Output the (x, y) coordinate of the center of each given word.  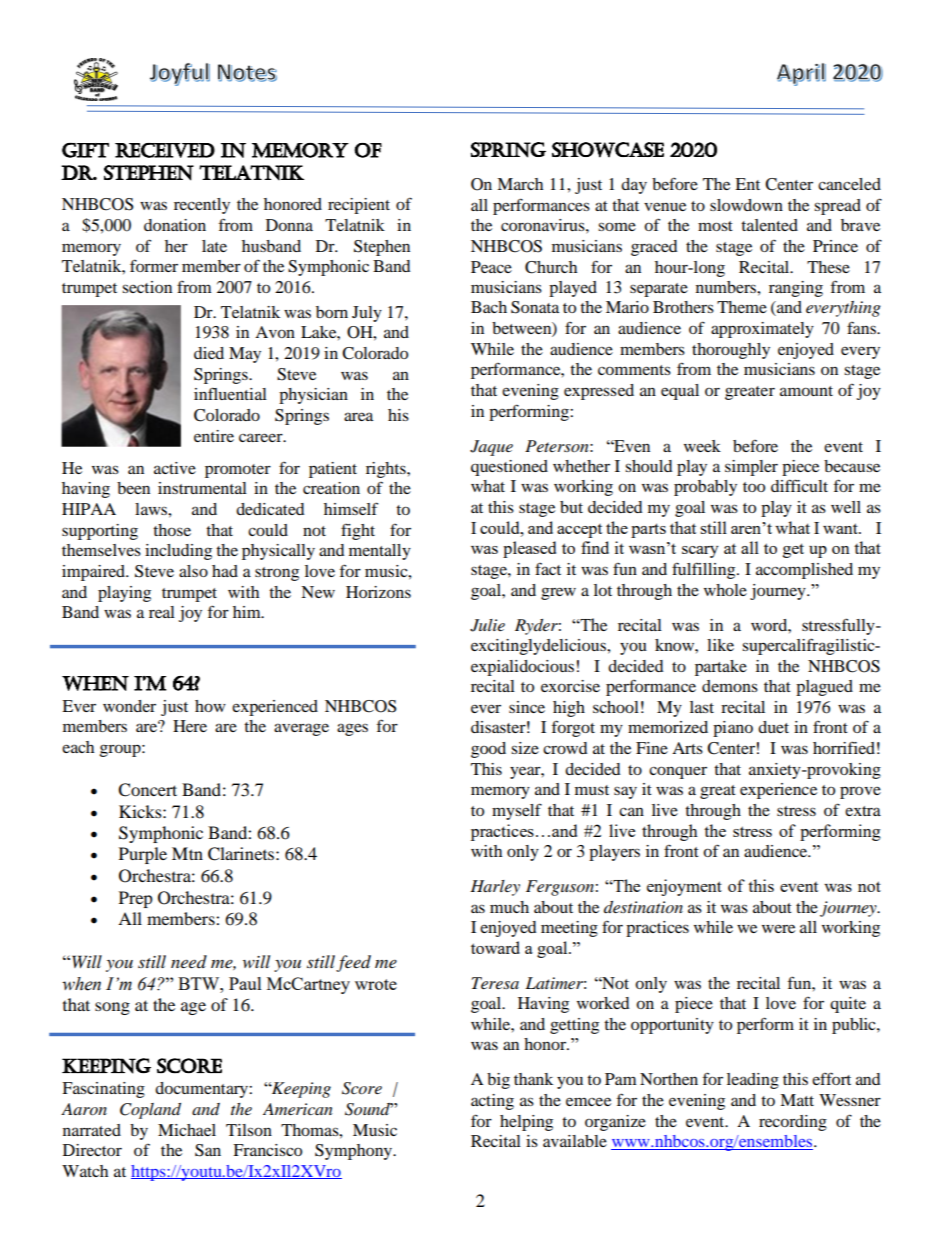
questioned (509, 468)
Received (165, 150)
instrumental (202, 488)
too (754, 487)
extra (863, 811)
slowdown (746, 205)
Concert (147, 790)
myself (517, 811)
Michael (187, 1130)
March (520, 184)
